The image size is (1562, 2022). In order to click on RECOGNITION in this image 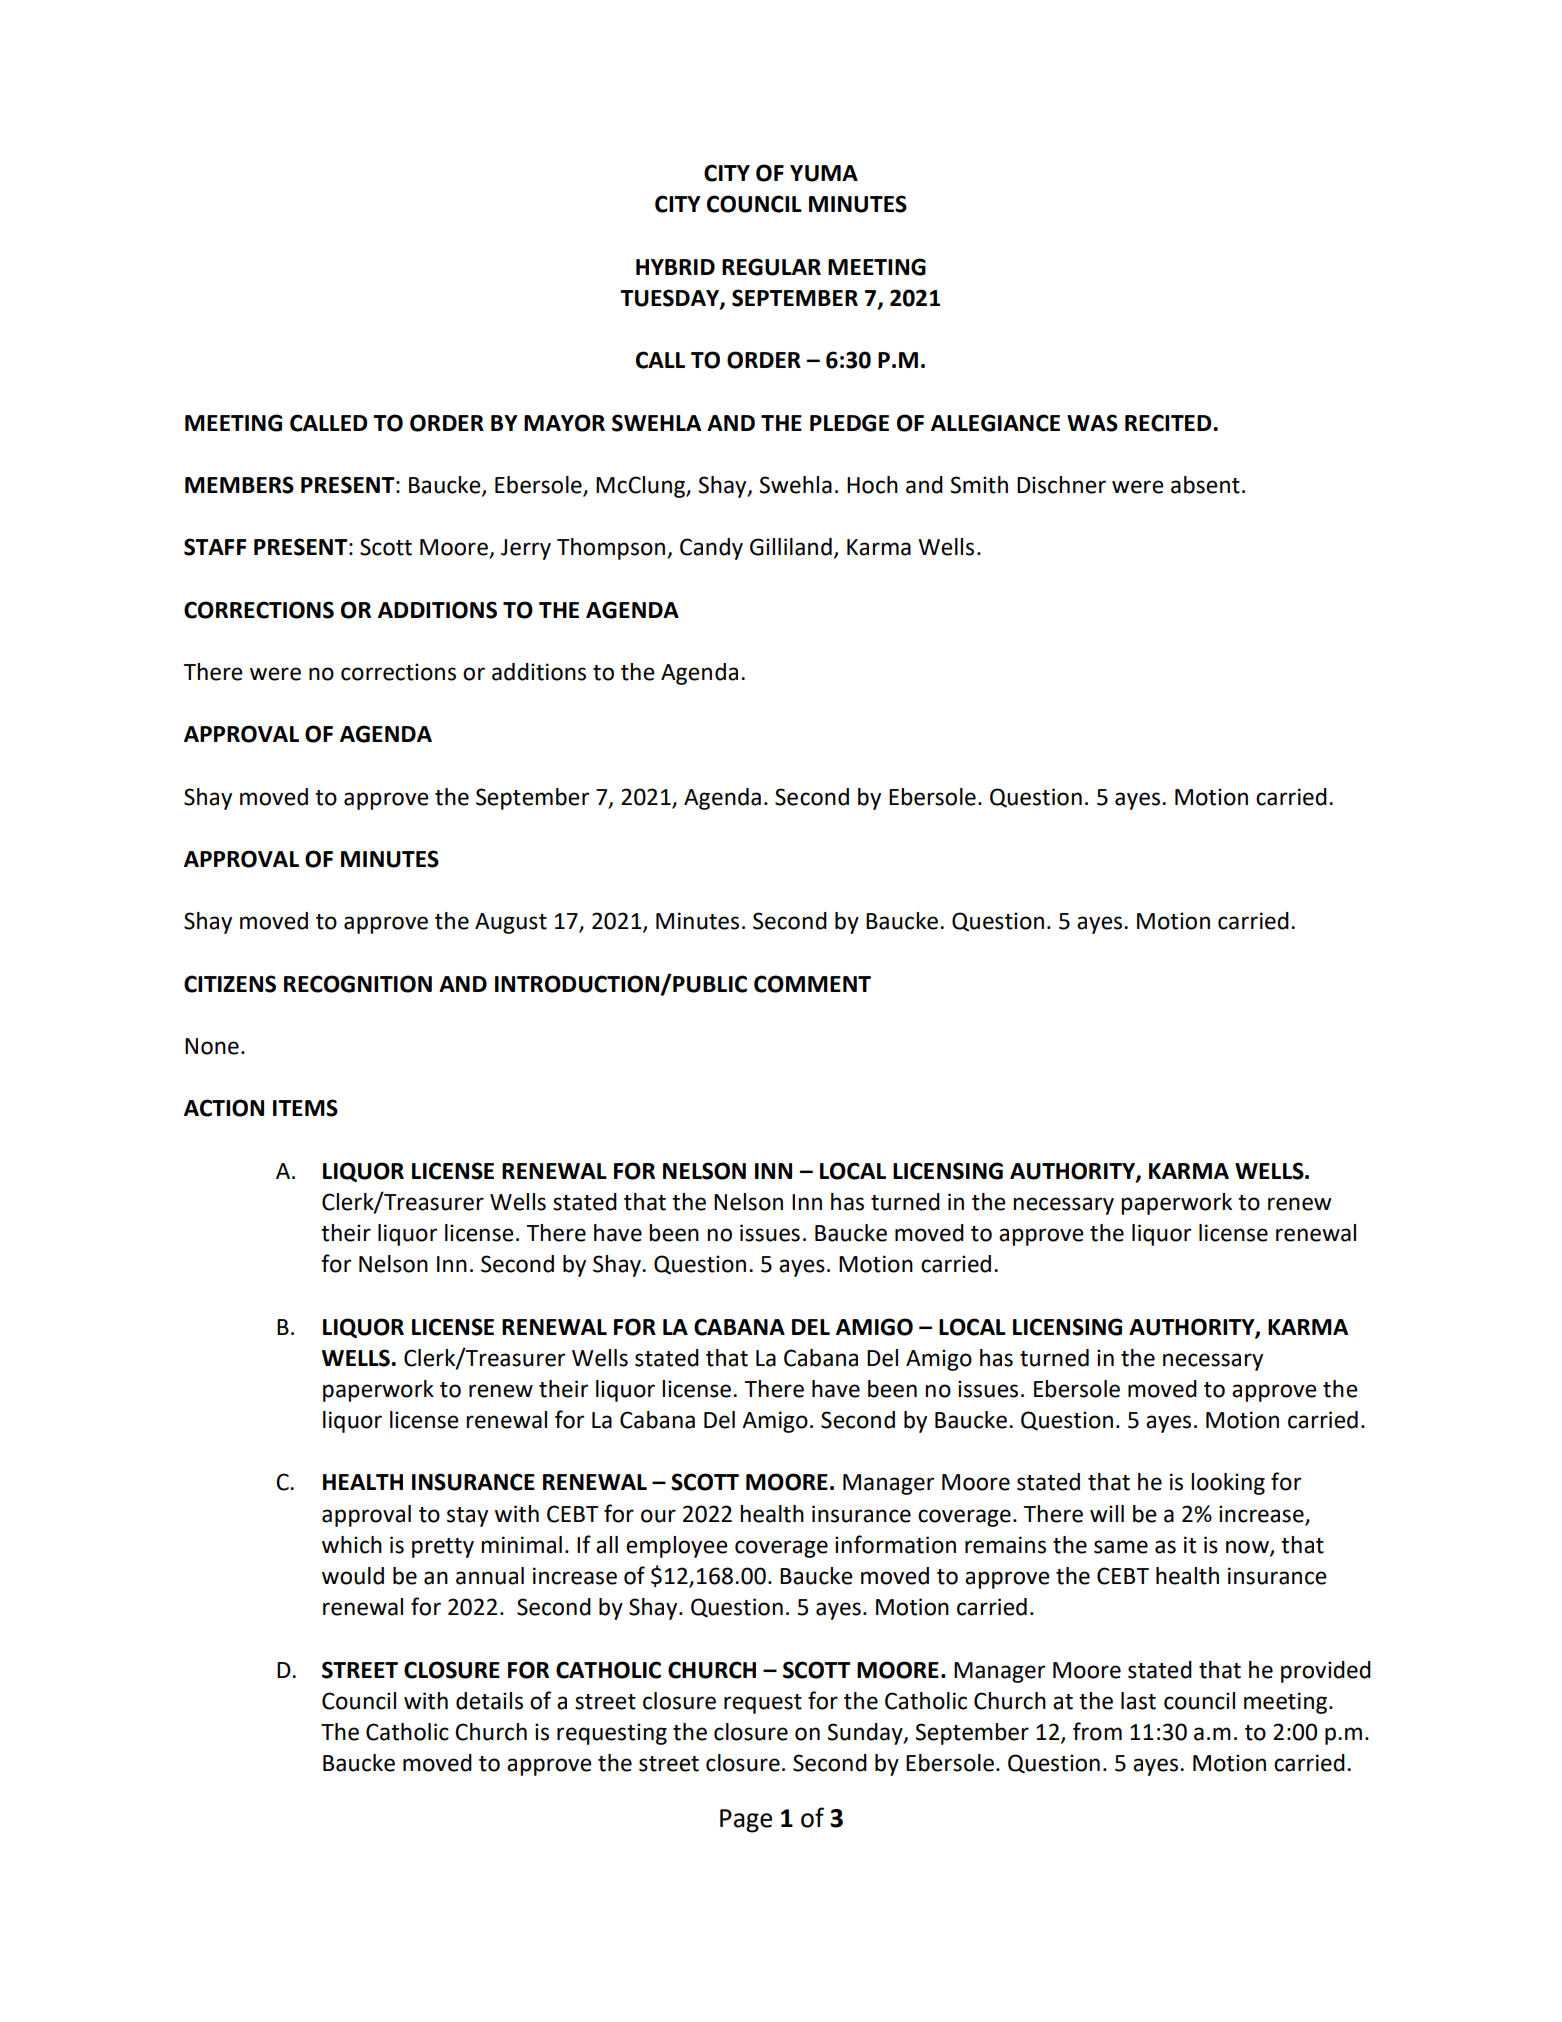, I will do `click(358, 984)`.
